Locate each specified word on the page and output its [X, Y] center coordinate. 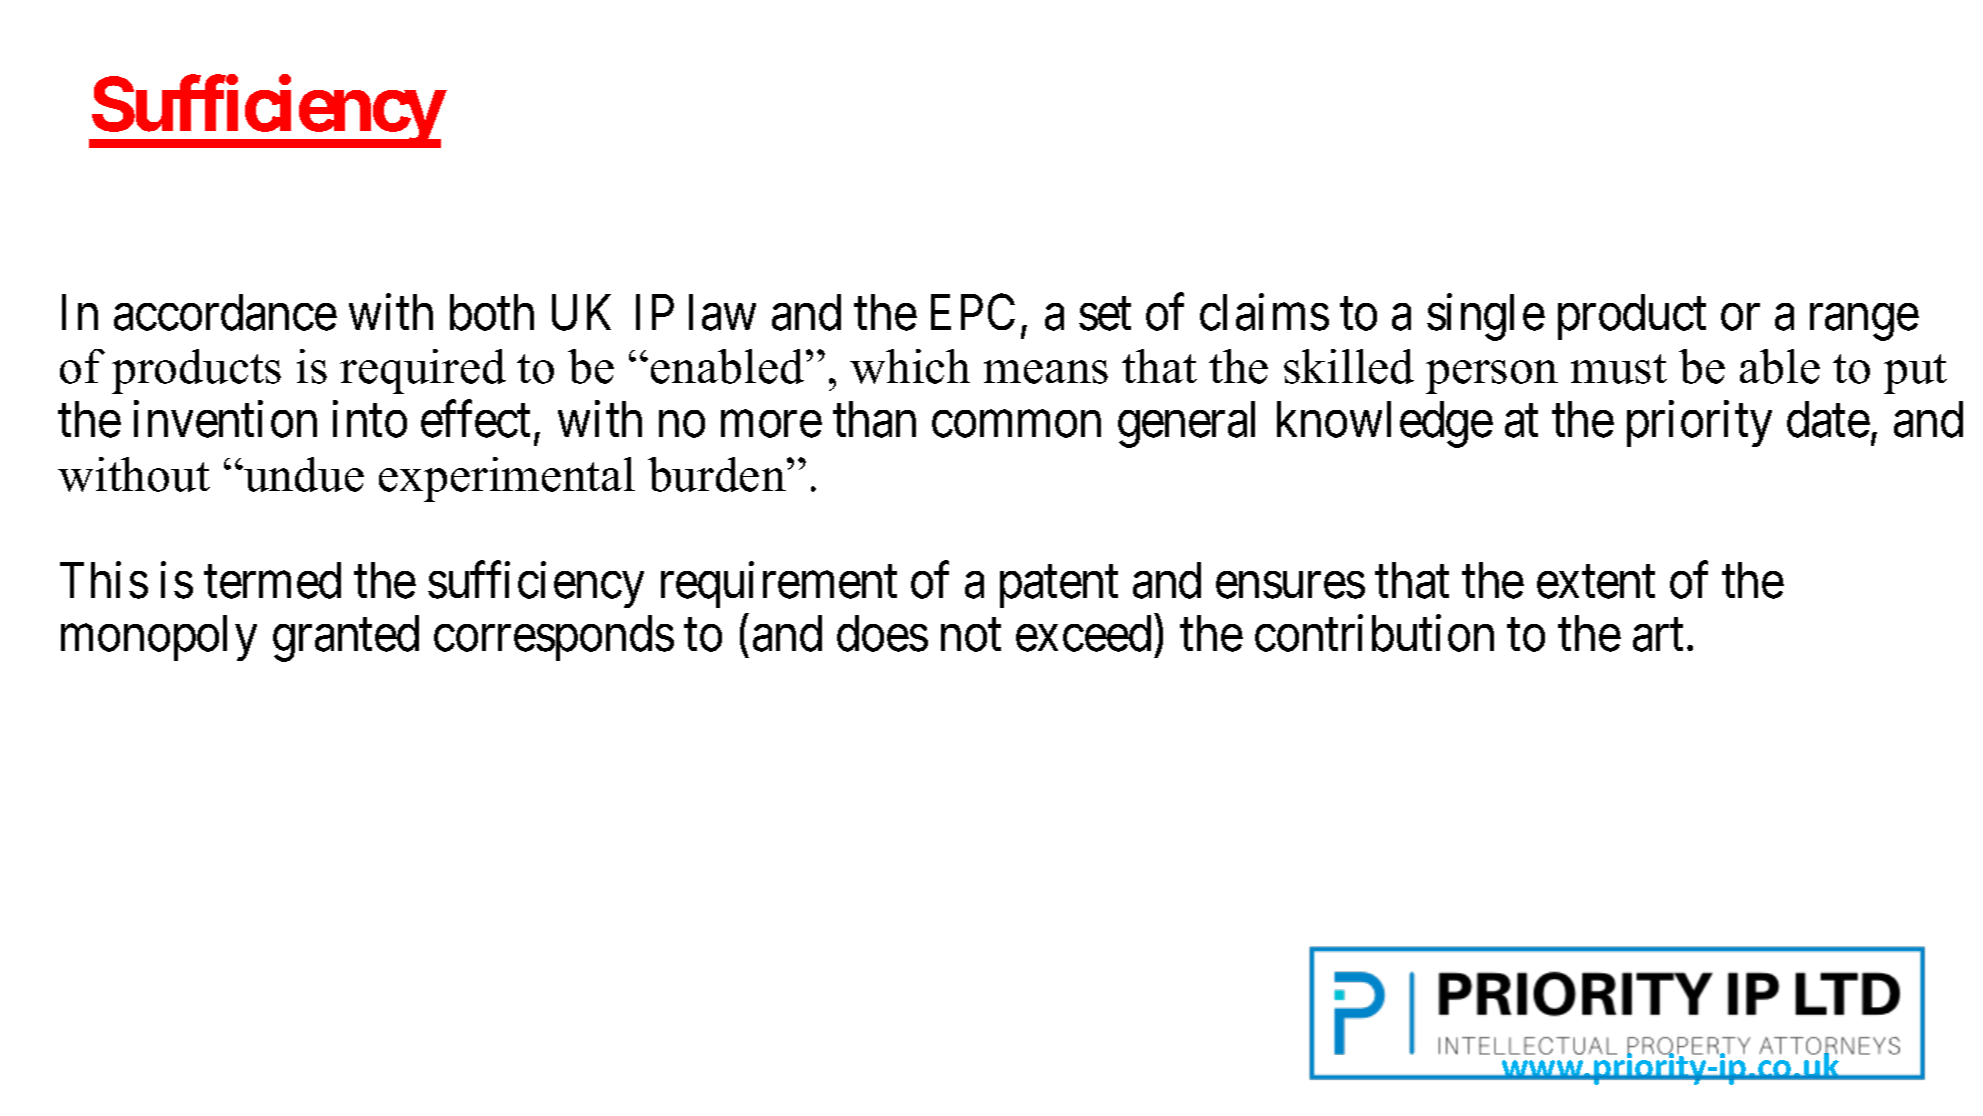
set [1105, 315]
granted [346, 638]
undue [303, 474]
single [1486, 317]
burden [718, 474]
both [492, 312]
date [1828, 419]
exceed [1083, 633]
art [1658, 636]
